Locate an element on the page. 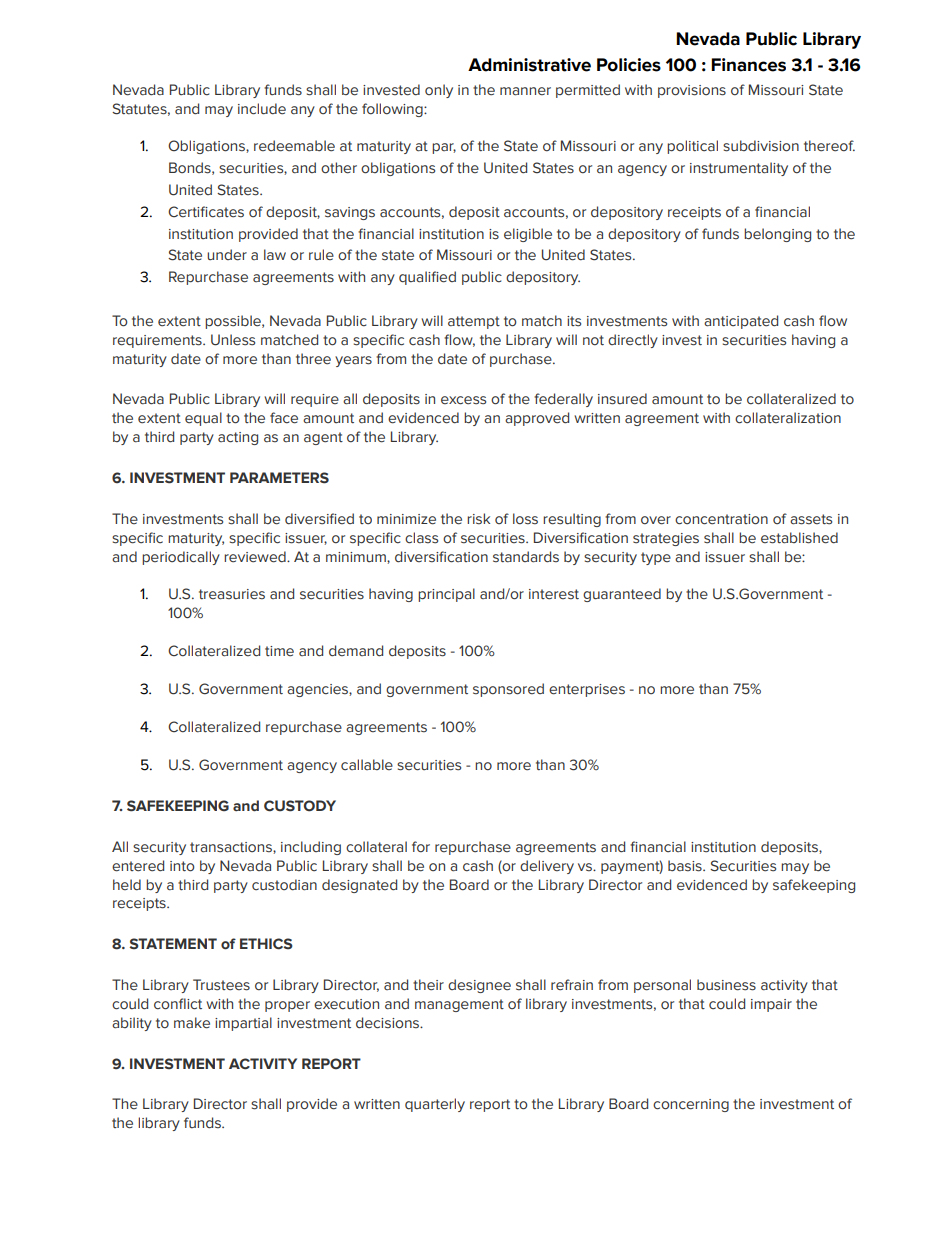  only is located at coordinates (439, 91).
